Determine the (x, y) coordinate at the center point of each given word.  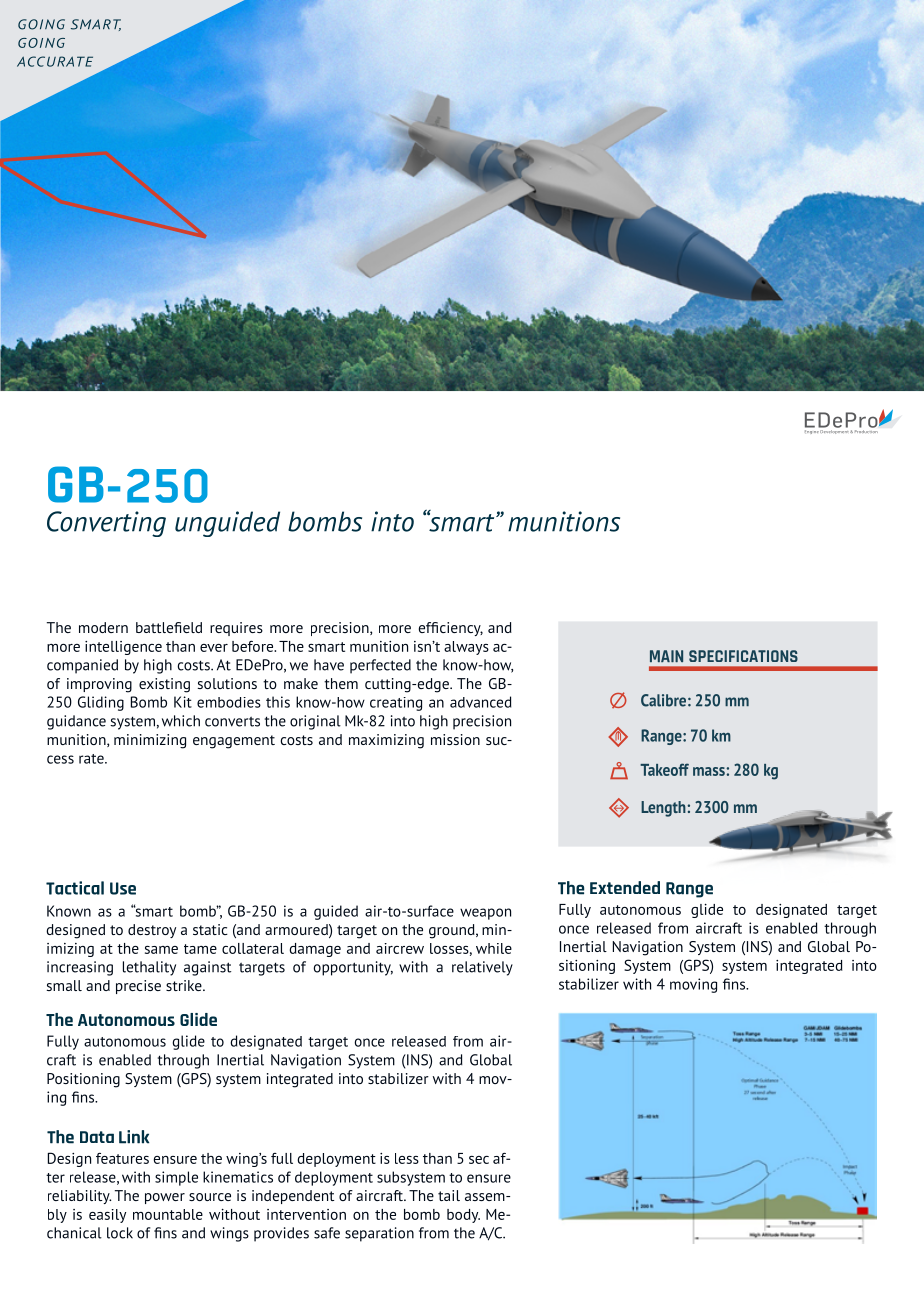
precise (138, 987)
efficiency (451, 629)
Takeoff (664, 769)
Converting (106, 524)
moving (693, 985)
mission (455, 739)
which (181, 721)
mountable (168, 1214)
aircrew (400, 948)
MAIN (666, 656)
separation (379, 1234)
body (463, 1216)
